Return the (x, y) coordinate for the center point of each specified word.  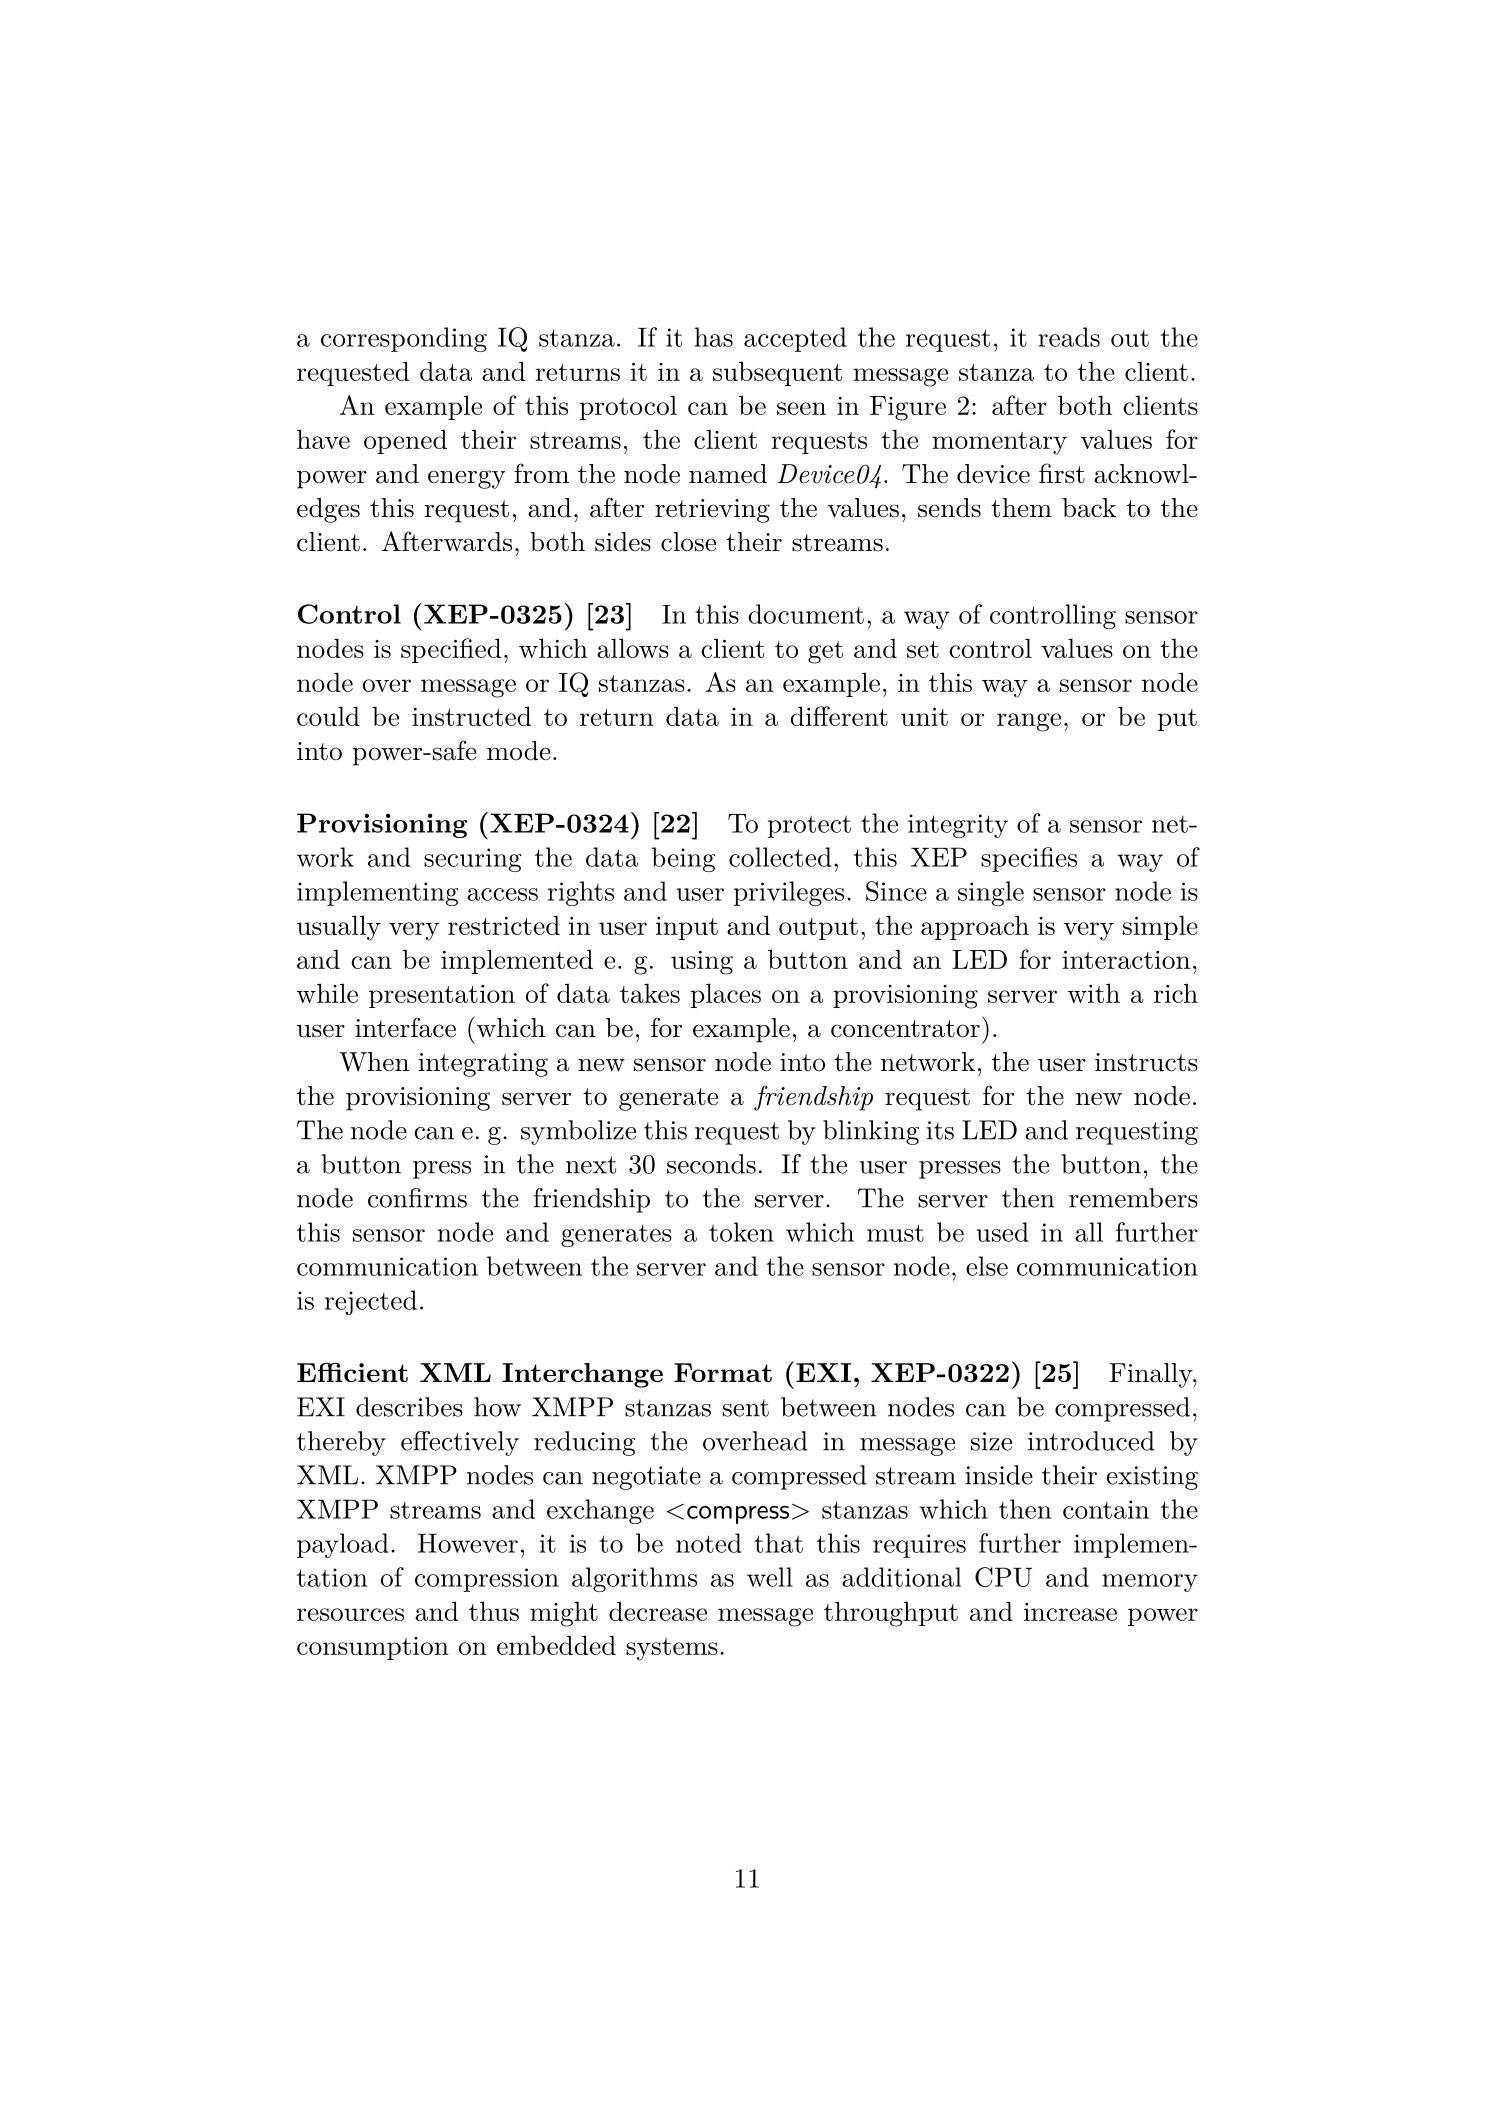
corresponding (404, 339)
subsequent (777, 373)
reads (1069, 337)
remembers (1133, 1198)
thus (494, 1611)
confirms (417, 1198)
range (1029, 722)
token (741, 1232)
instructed (471, 716)
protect (809, 827)
